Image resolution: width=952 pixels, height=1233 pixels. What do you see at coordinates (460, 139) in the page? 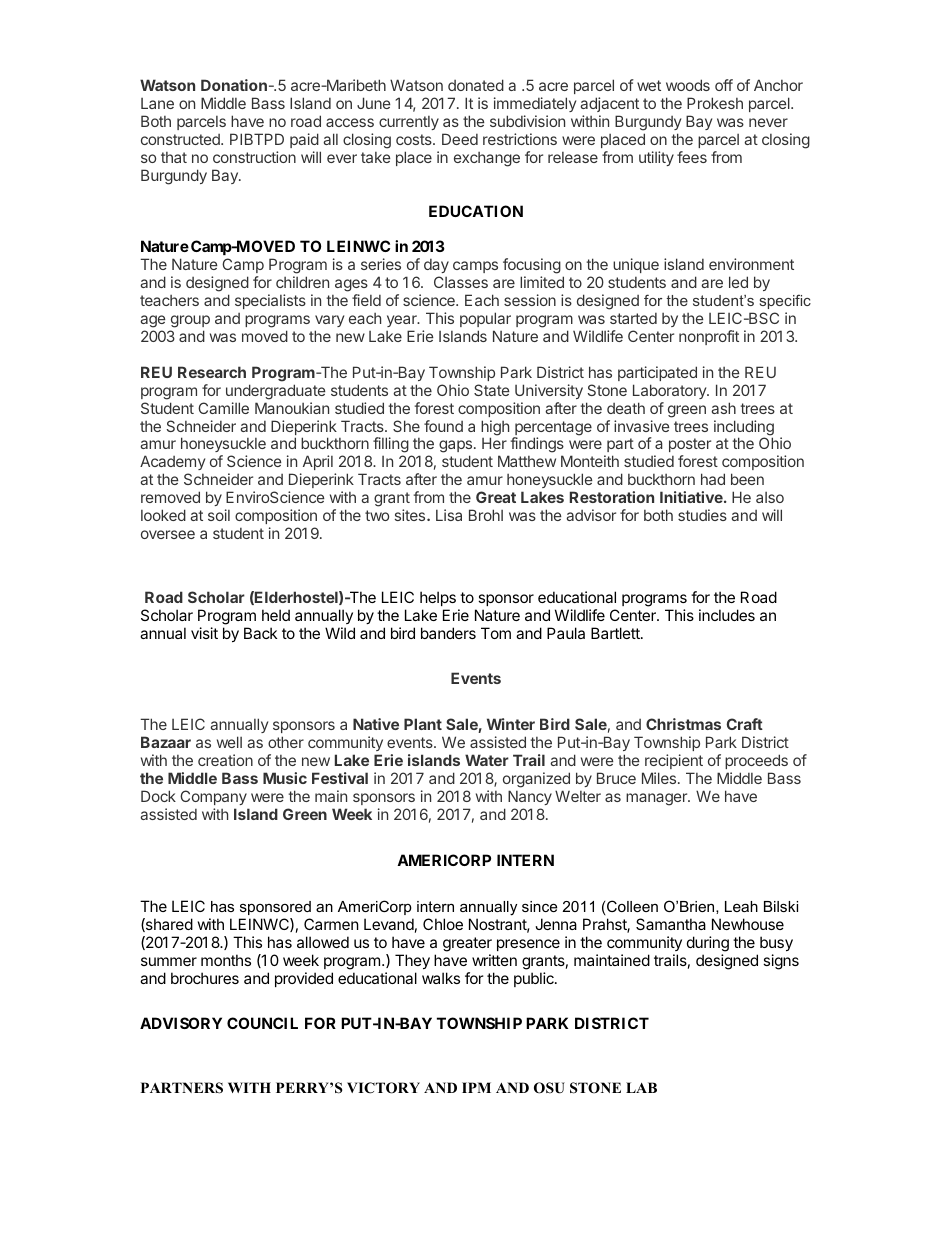
I see `Deed` at bounding box center [460, 139].
